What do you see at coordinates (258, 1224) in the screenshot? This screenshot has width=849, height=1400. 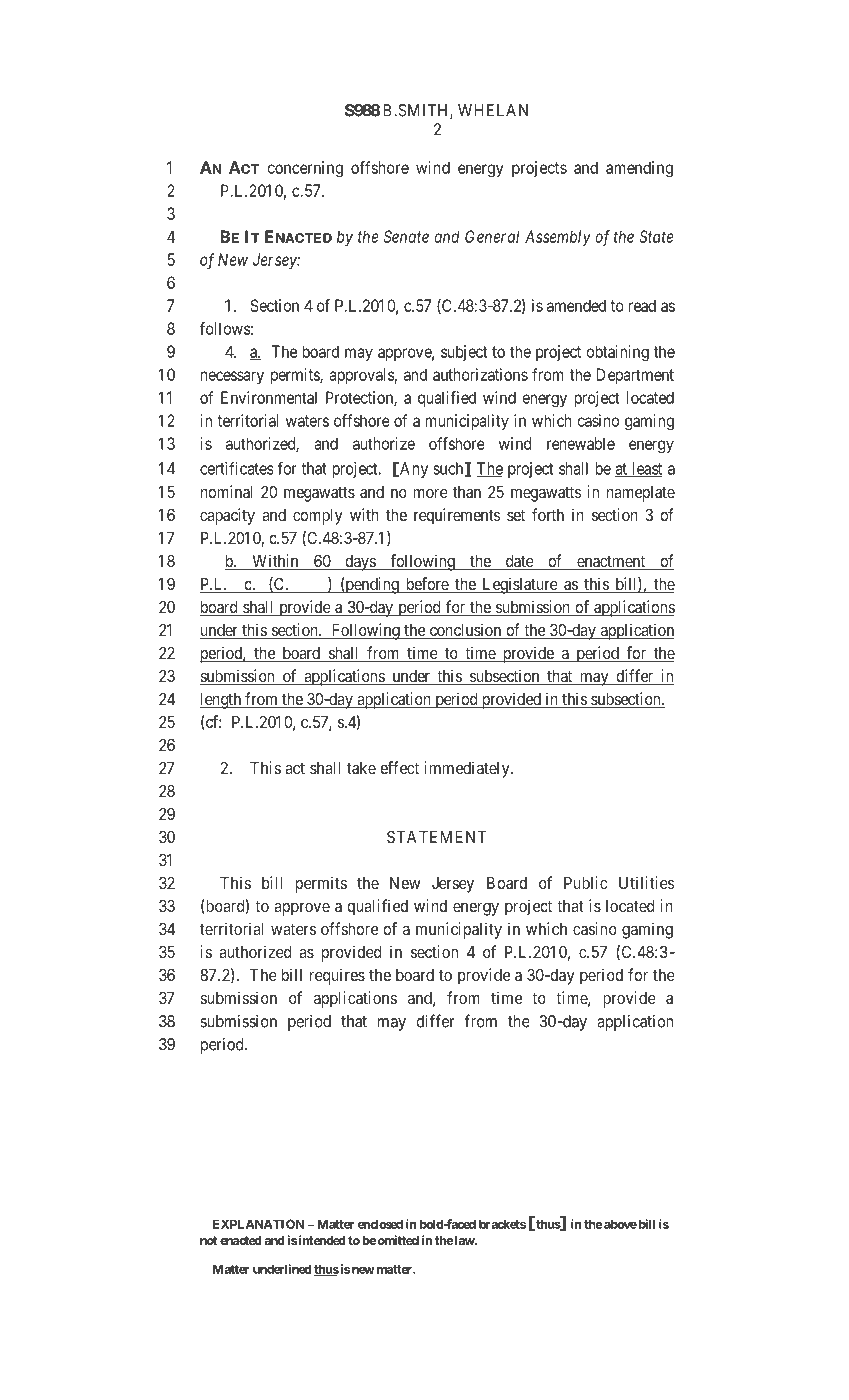 I see `EXPLANATION` at bounding box center [258, 1224].
